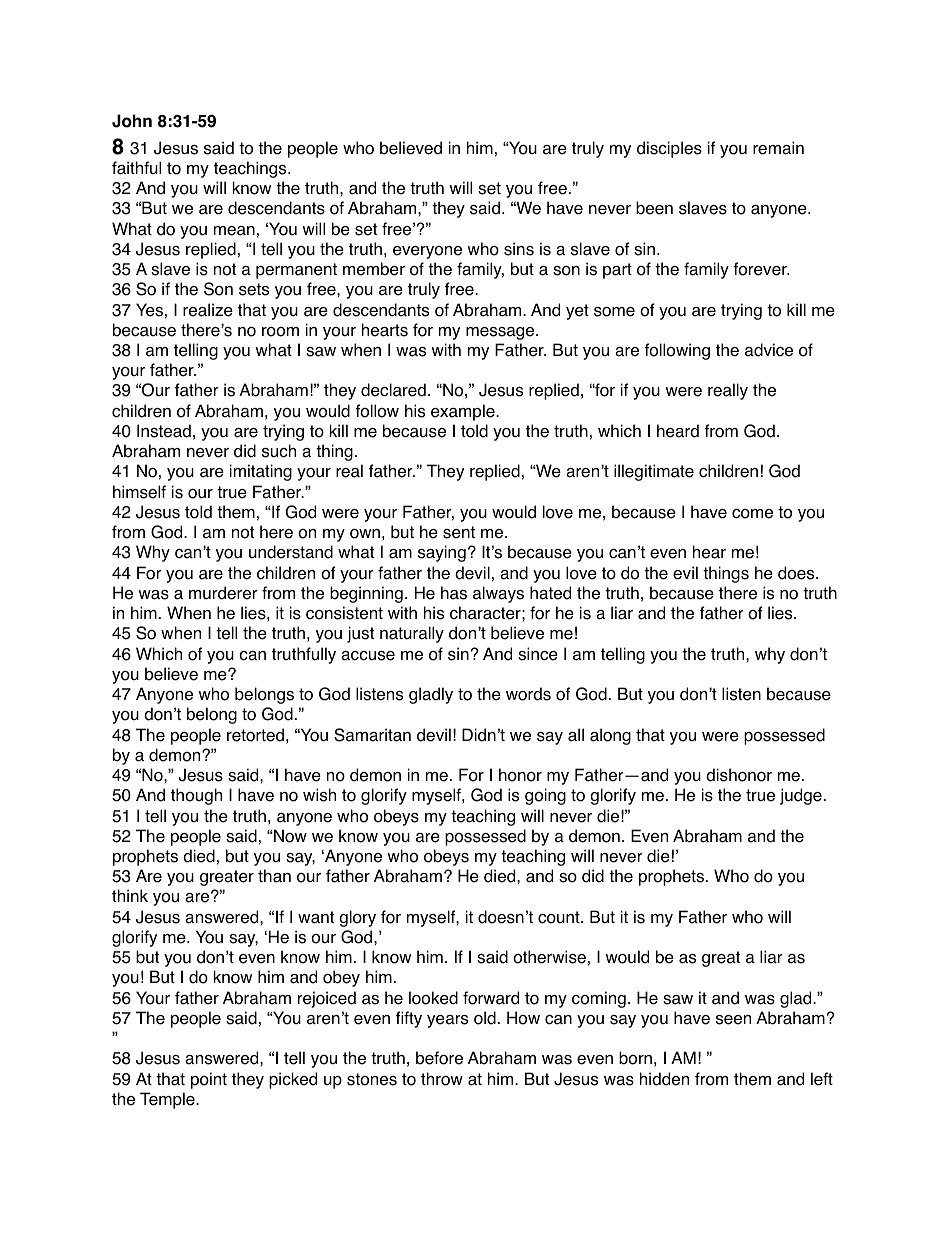  Describe the element at coordinates (223, 593) in the screenshot. I see `murderer` at that location.
